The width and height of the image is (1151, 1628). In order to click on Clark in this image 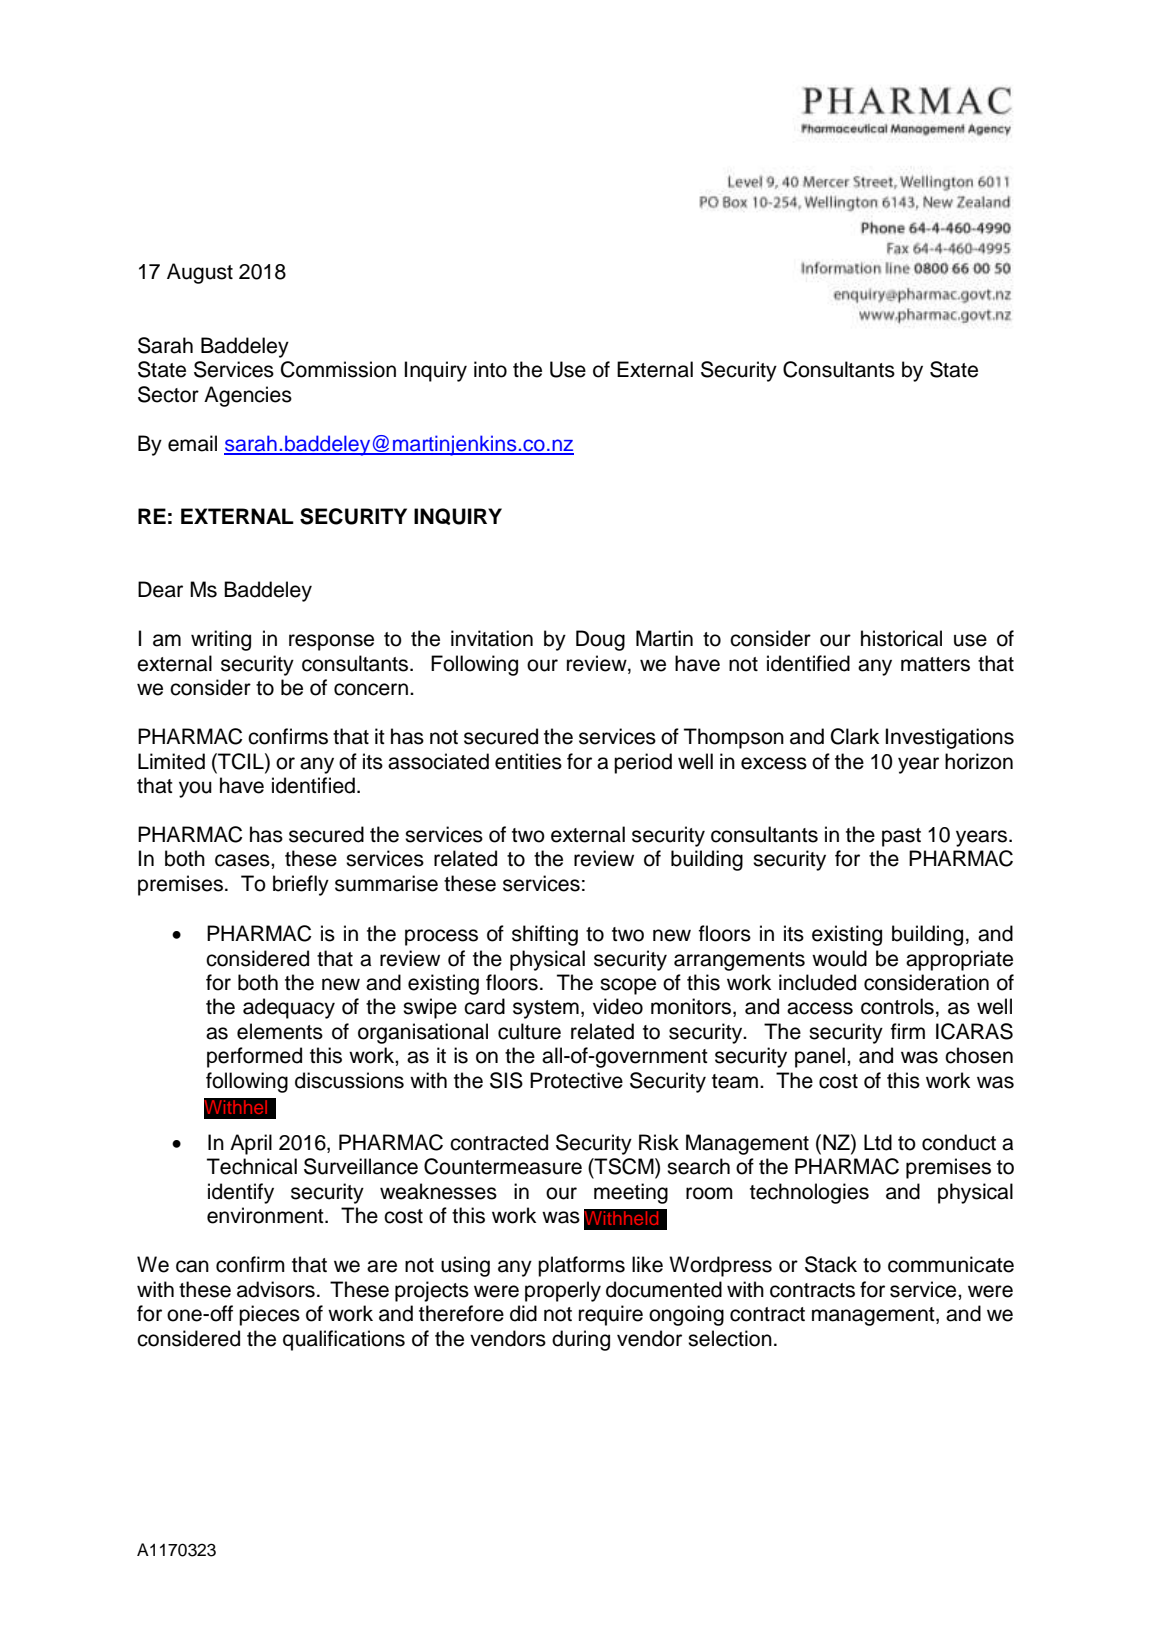, I will do `click(855, 736)`.
